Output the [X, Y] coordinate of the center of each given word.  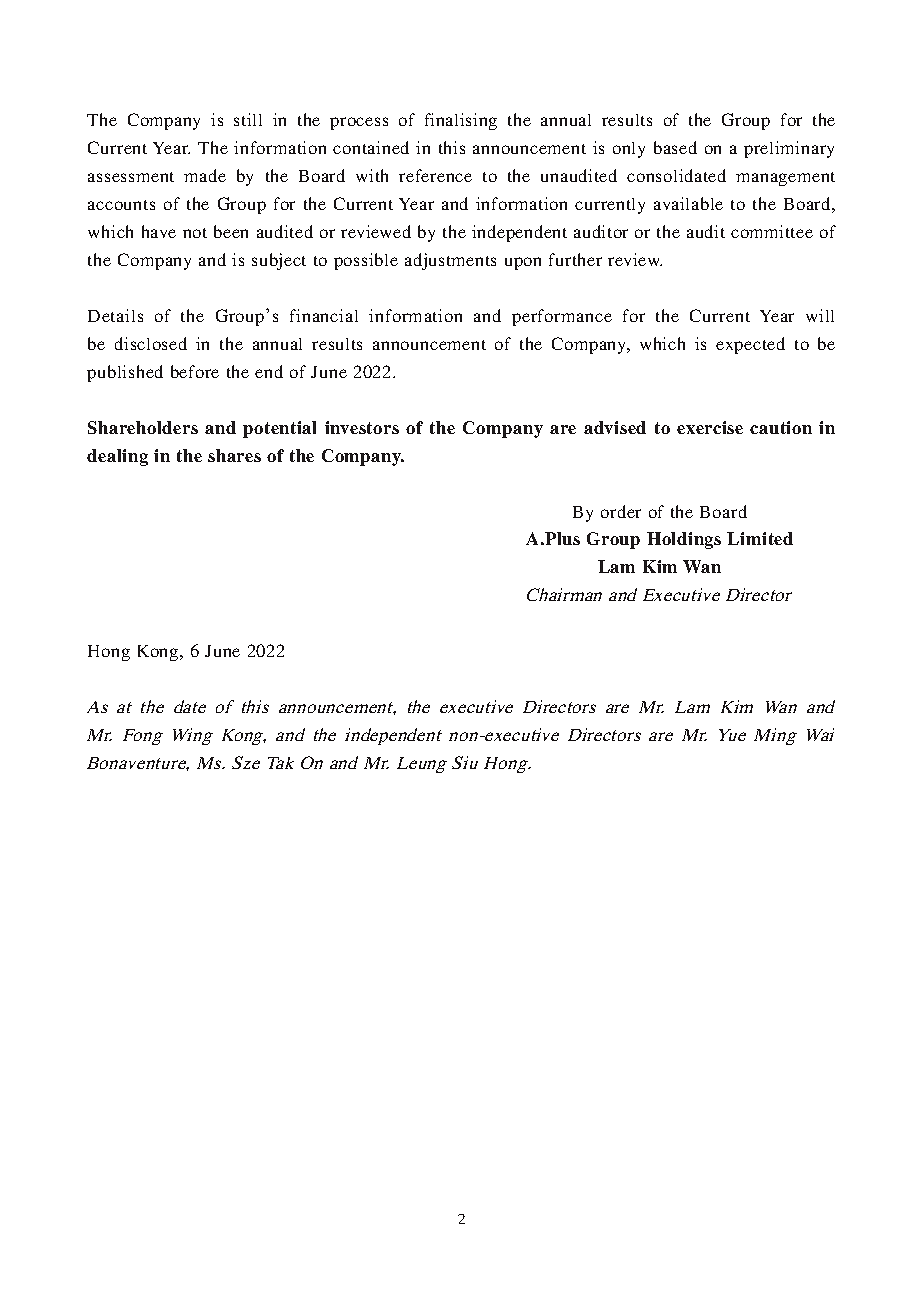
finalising [461, 121]
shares [234, 455]
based [675, 147]
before [195, 371]
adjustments [450, 261]
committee [772, 231]
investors [362, 427]
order [621, 511]
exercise [710, 427]
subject [279, 261]
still [248, 119]
